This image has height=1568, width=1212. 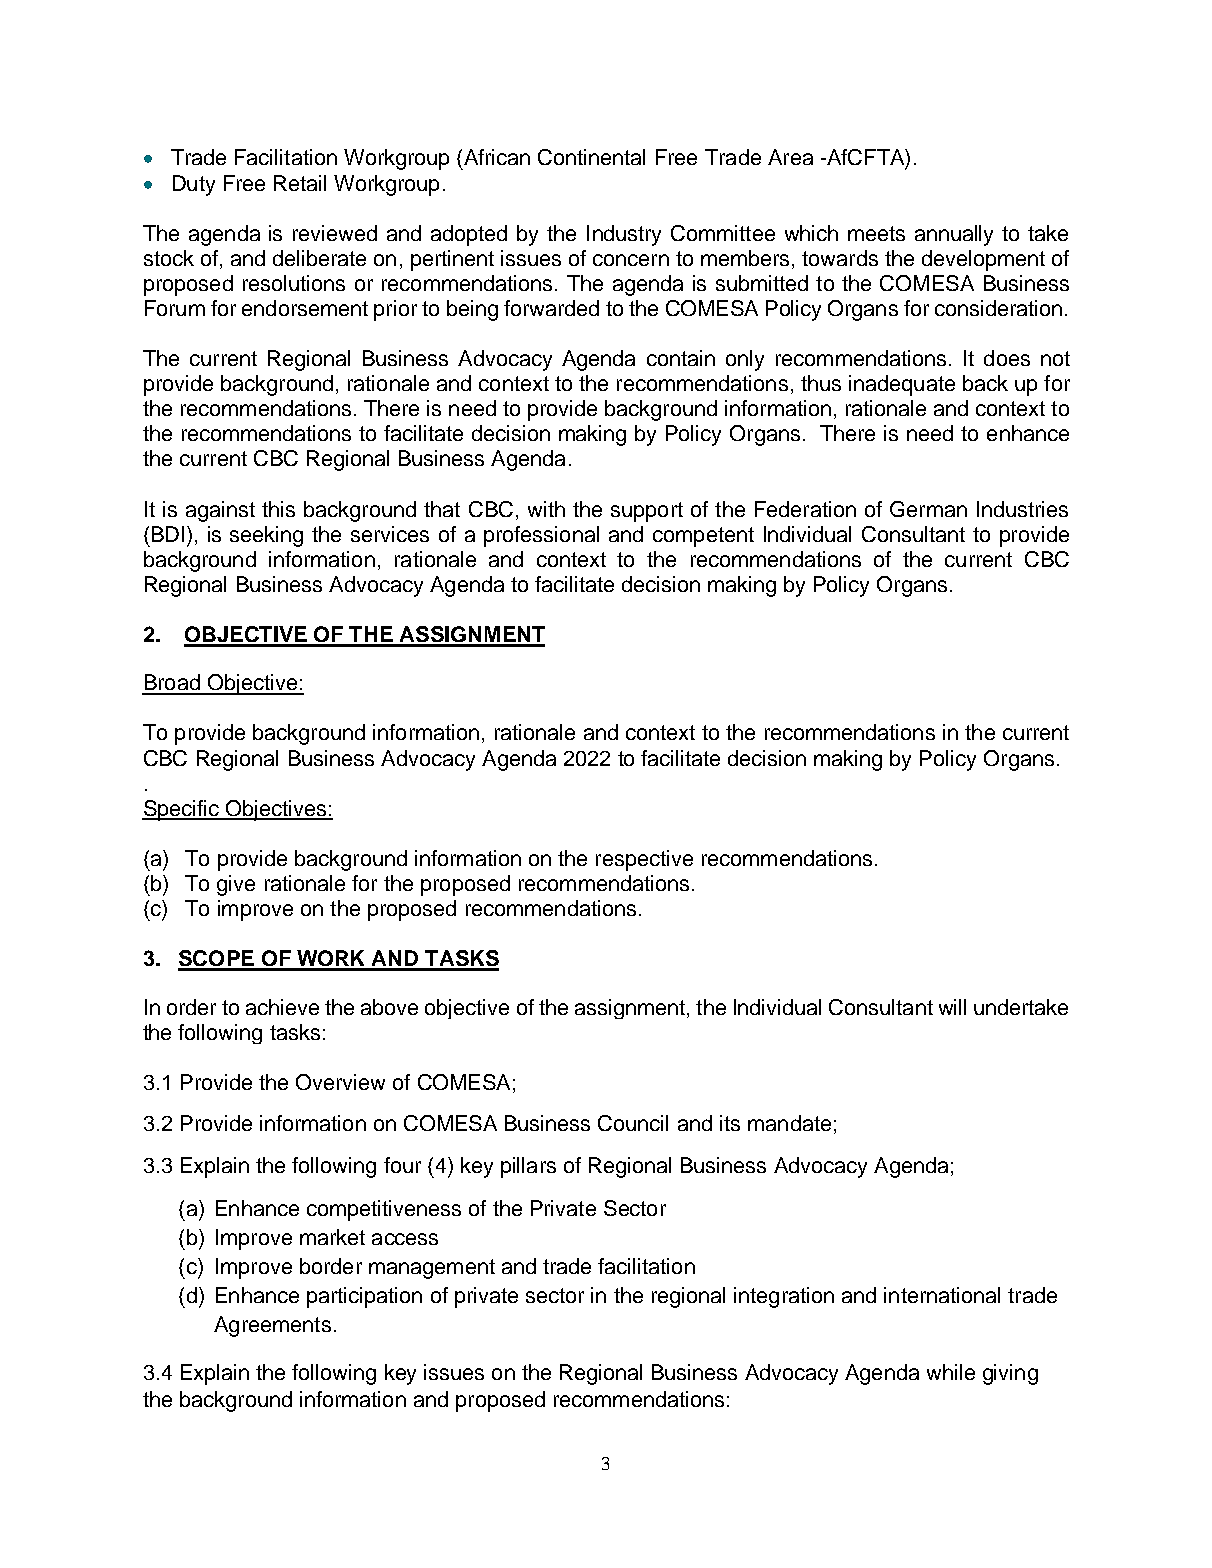 I want to click on while, so click(x=951, y=1372).
